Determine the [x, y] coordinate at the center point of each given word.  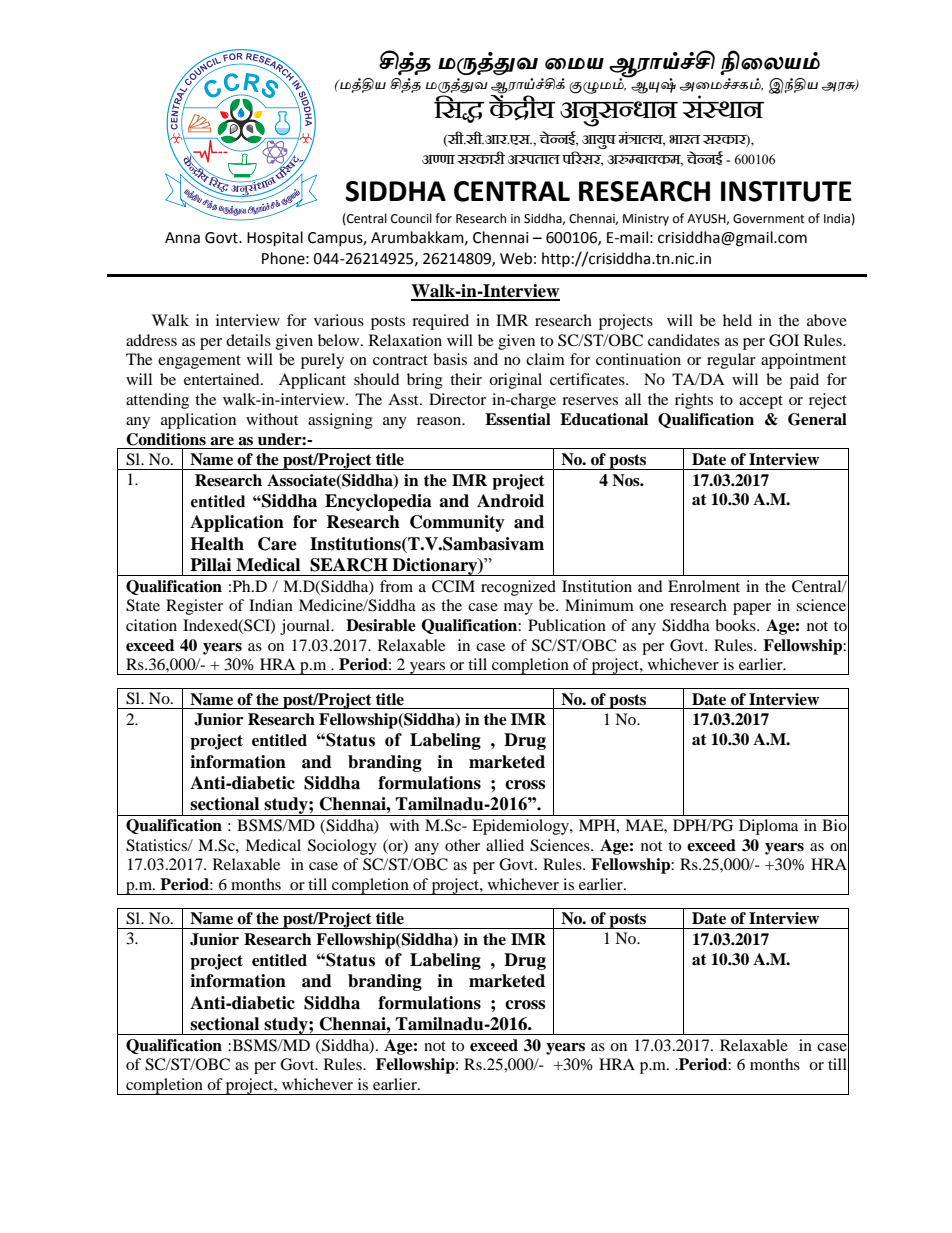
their [466, 379]
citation [151, 625]
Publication [567, 625]
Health [217, 544]
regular [731, 361]
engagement [199, 362]
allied [505, 845]
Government [769, 219]
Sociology [342, 847]
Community [457, 523]
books [736, 625]
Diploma [768, 827]
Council [411, 218]
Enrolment [704, 586]
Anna [182, 238]
